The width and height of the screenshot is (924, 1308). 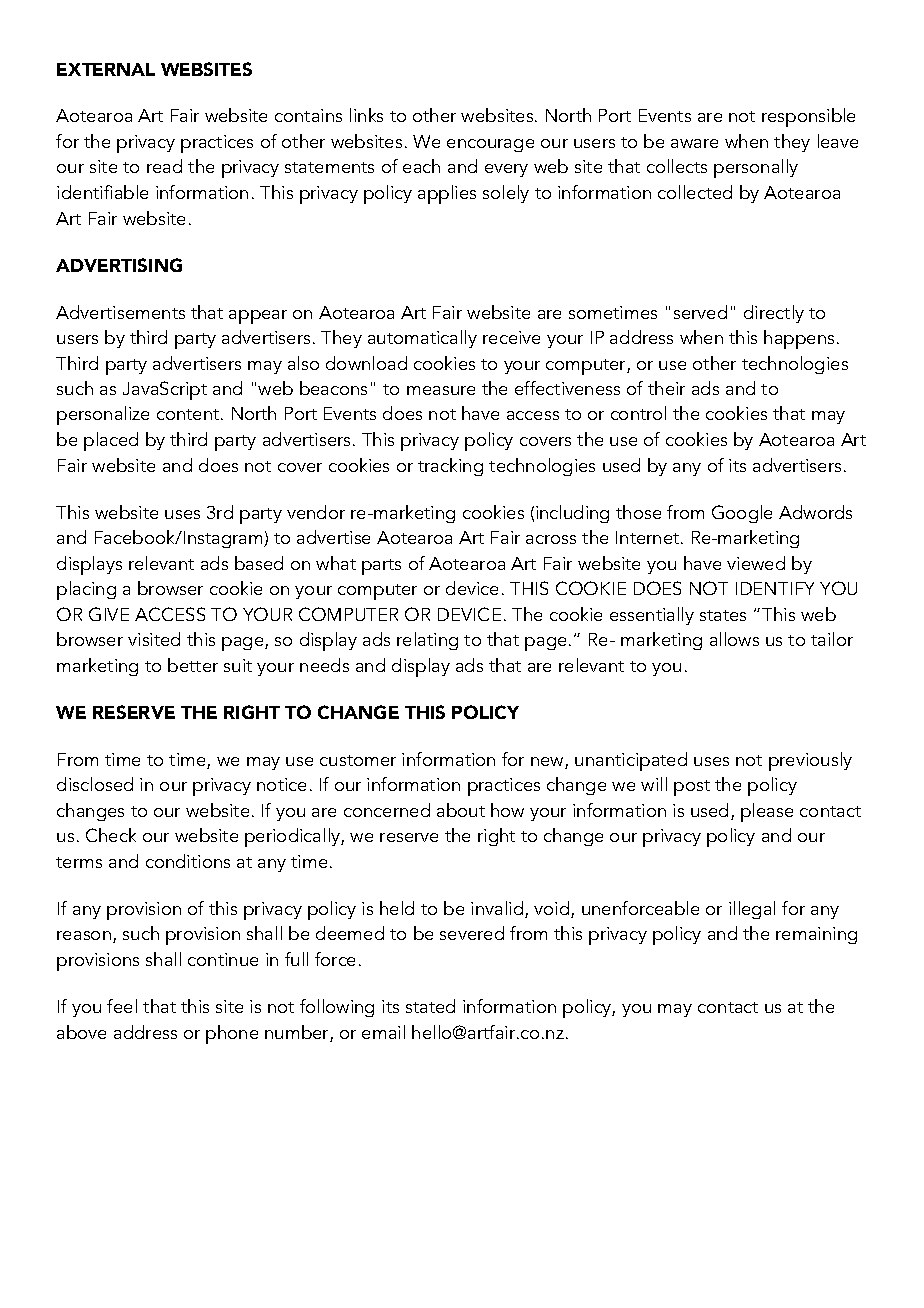 I want to click on measure, so click(x=441, y=390).
